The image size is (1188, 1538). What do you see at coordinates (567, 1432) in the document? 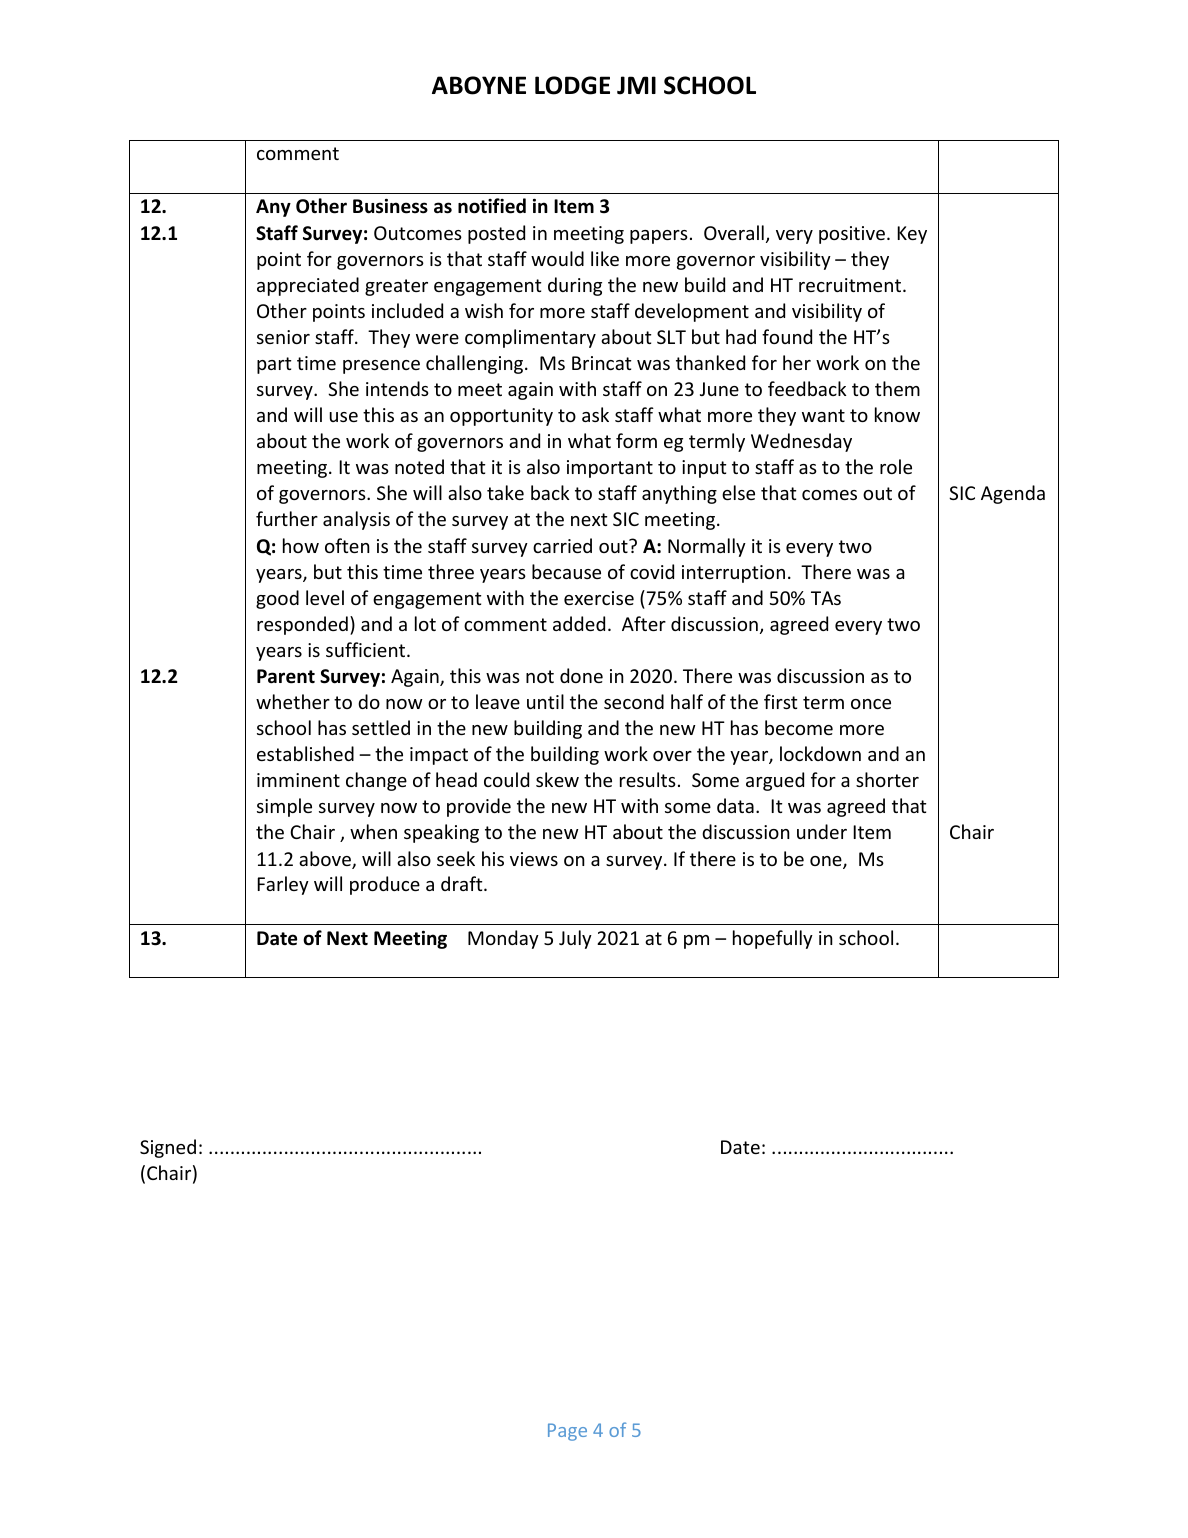
I see `Page` at bounding box center [567, 1432].
